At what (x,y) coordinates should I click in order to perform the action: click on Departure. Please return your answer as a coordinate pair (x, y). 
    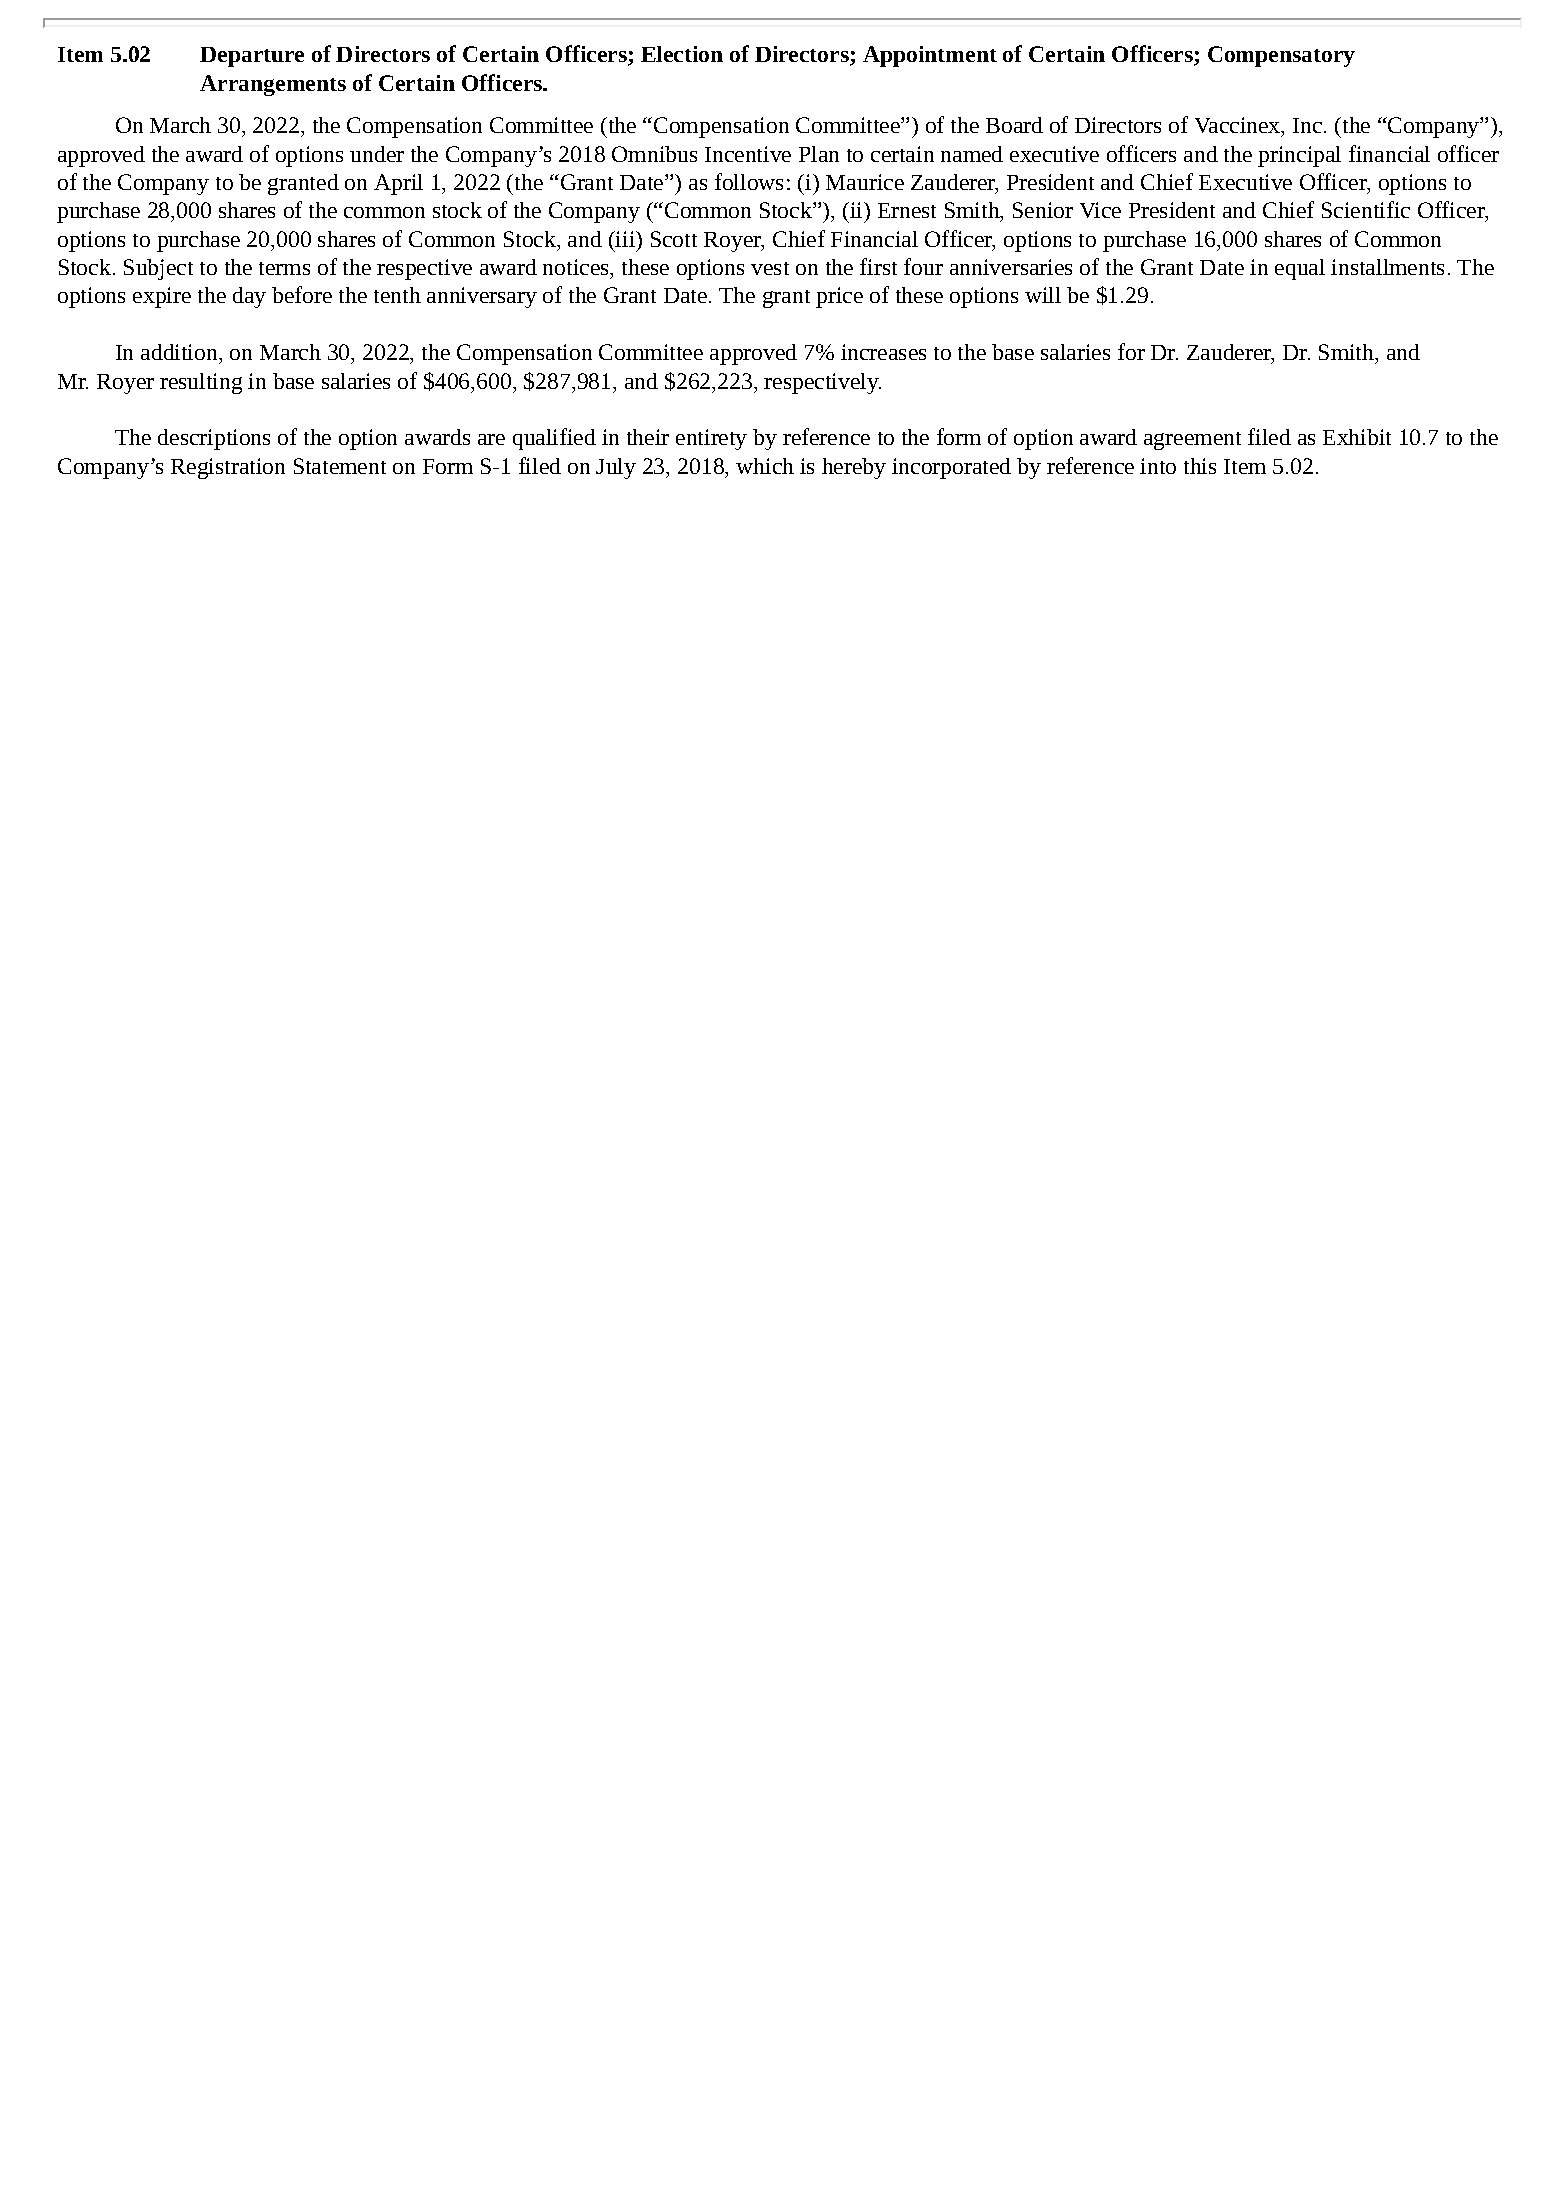
    Looking at the image, I should click on (252, 57).
